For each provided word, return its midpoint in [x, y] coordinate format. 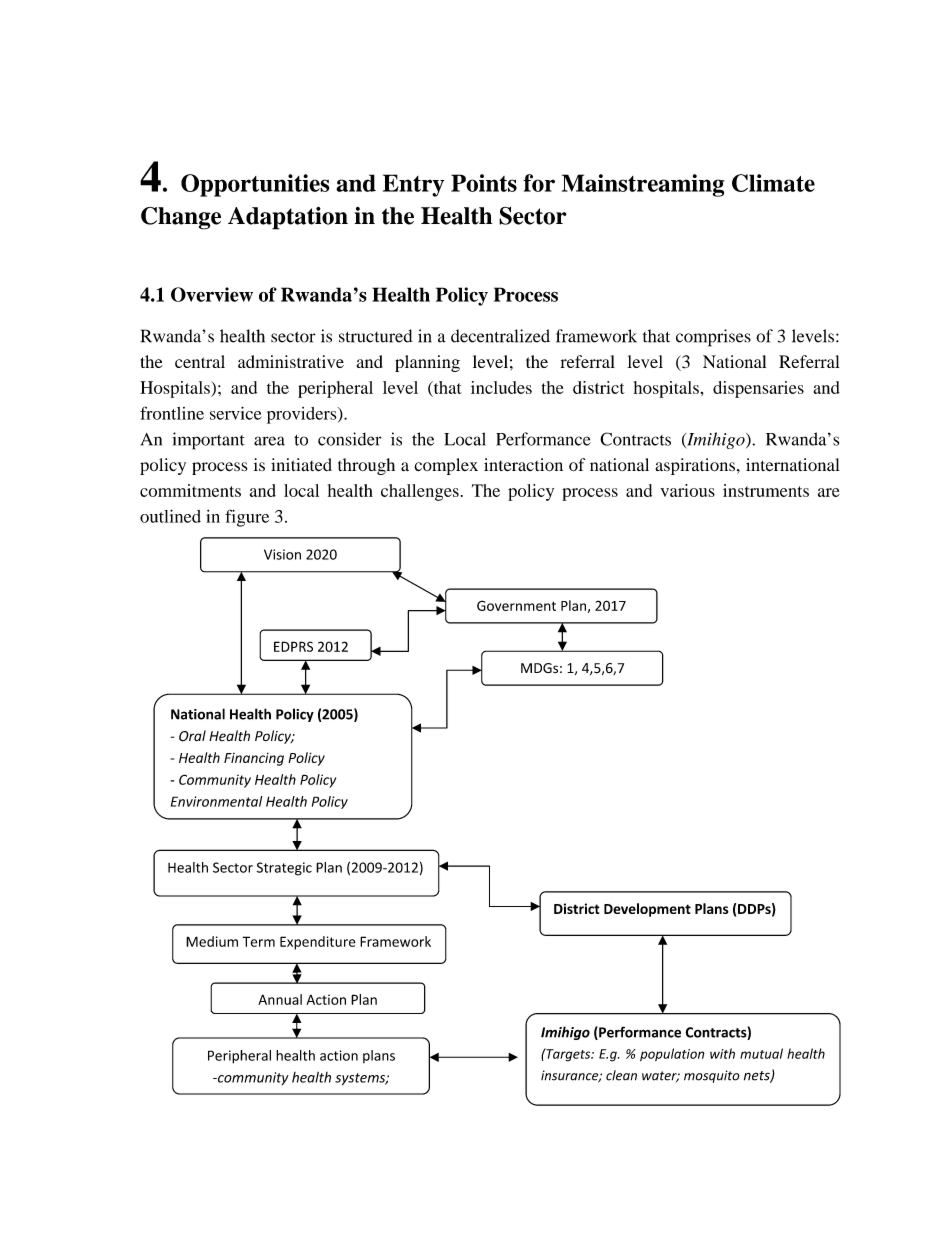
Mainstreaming [643, 185]
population [672, 1054]
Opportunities [255, 185]
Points [484, 183]
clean [621, 1075]
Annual [280, 999]
